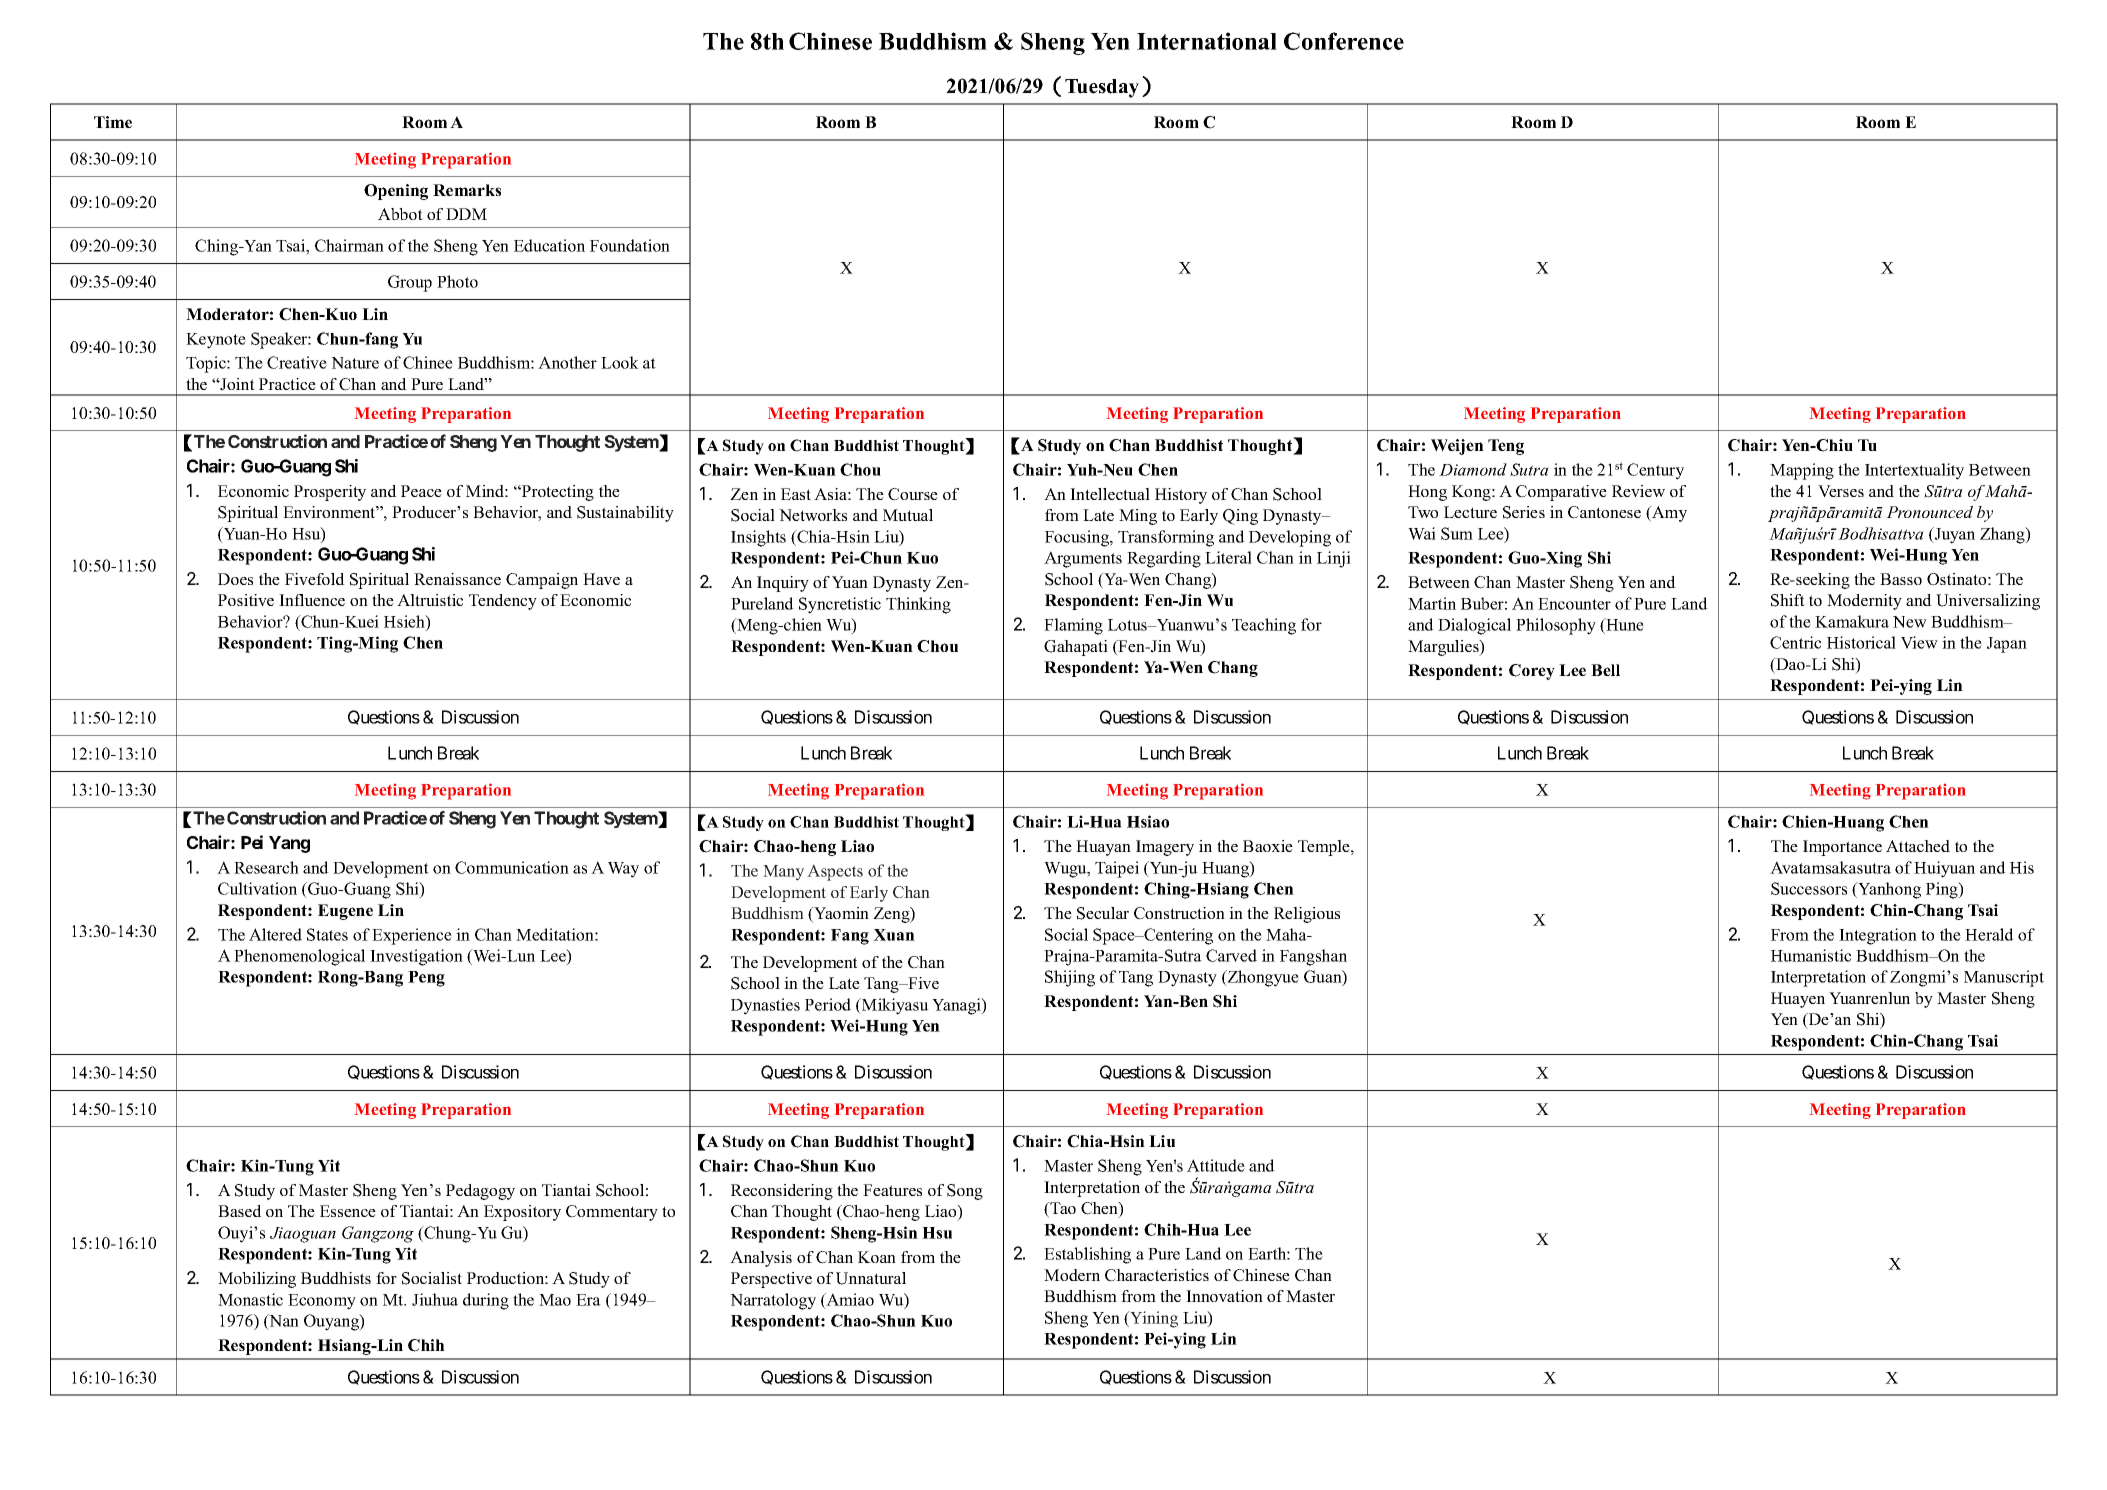 Image resolution: width=2107 pixels, height=1490 pixels. Describe the element at coordinates (918, 605) in the screenshot. I see `Thinking` at that location.
